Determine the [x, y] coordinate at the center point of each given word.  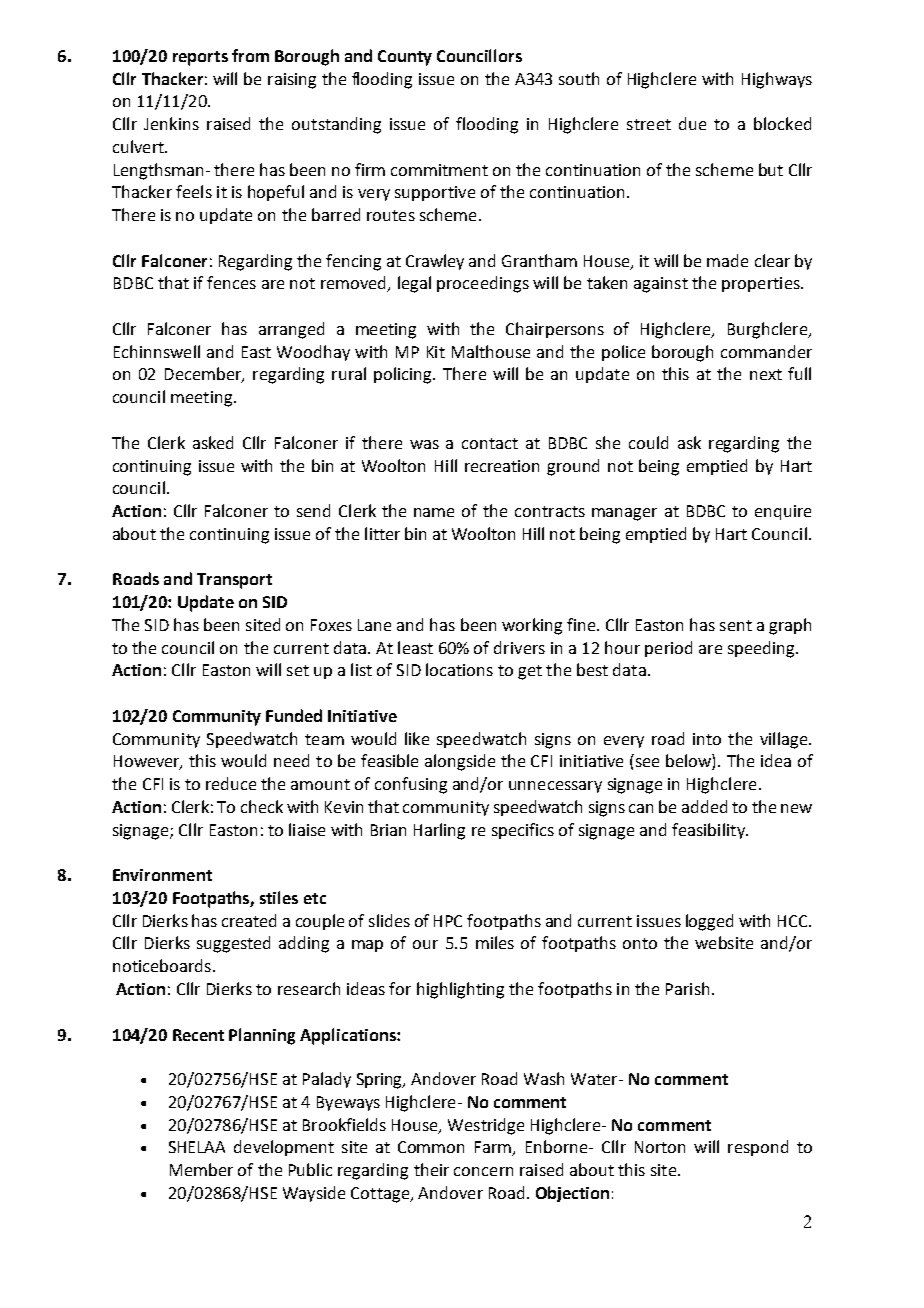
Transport [234, 581]
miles [495, 942]
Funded [294, 715]
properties [762, 284]
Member [201, 1169]
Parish [687, 988]
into [707, 739]
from [250, 55]
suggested [233, 944]
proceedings [483, 284]
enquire [783, 512]
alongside [460, 762]
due [692, 123]
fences [231, 282]
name [434, 512]
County [405, 58]
